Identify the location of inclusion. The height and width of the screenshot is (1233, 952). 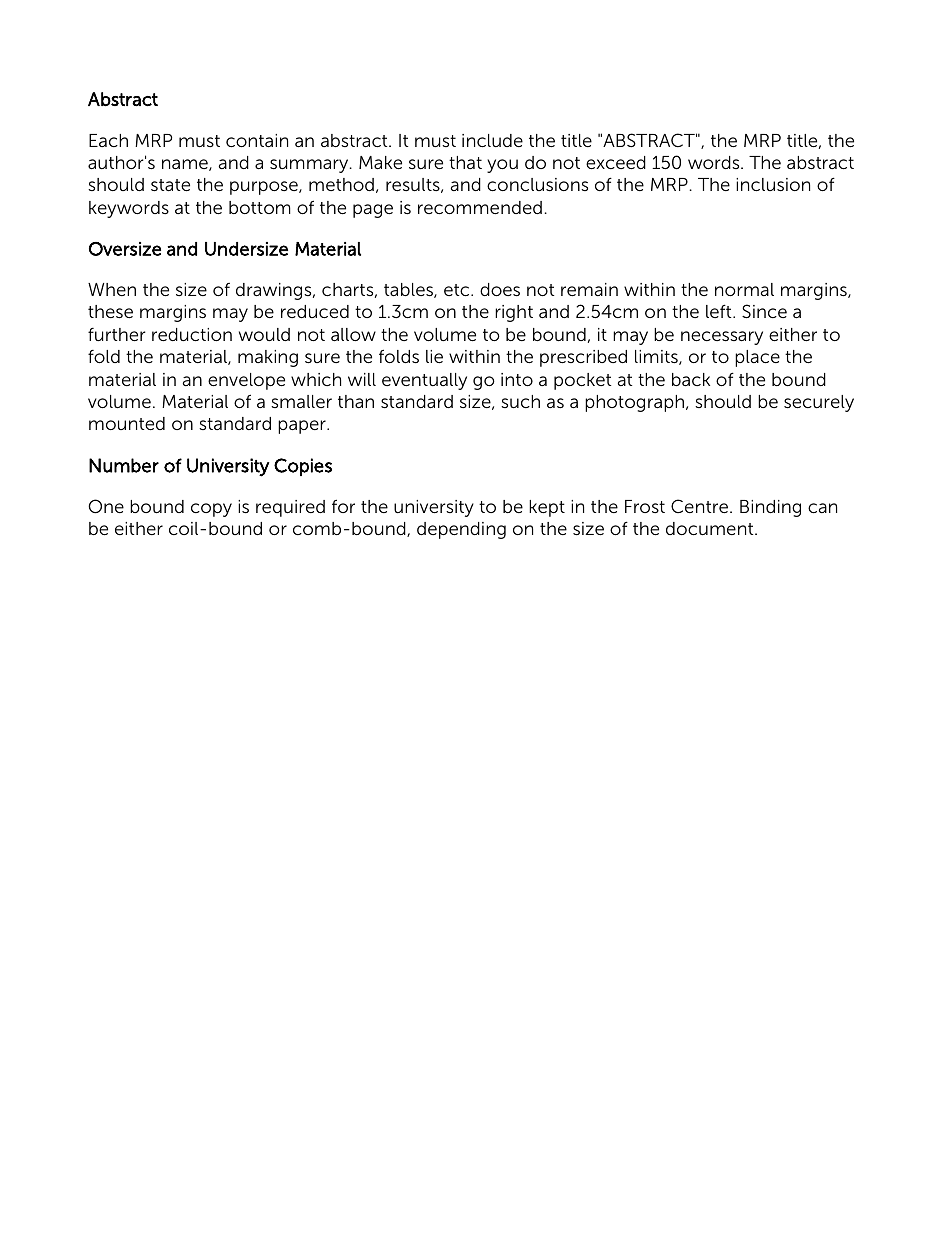
(773, 185).
